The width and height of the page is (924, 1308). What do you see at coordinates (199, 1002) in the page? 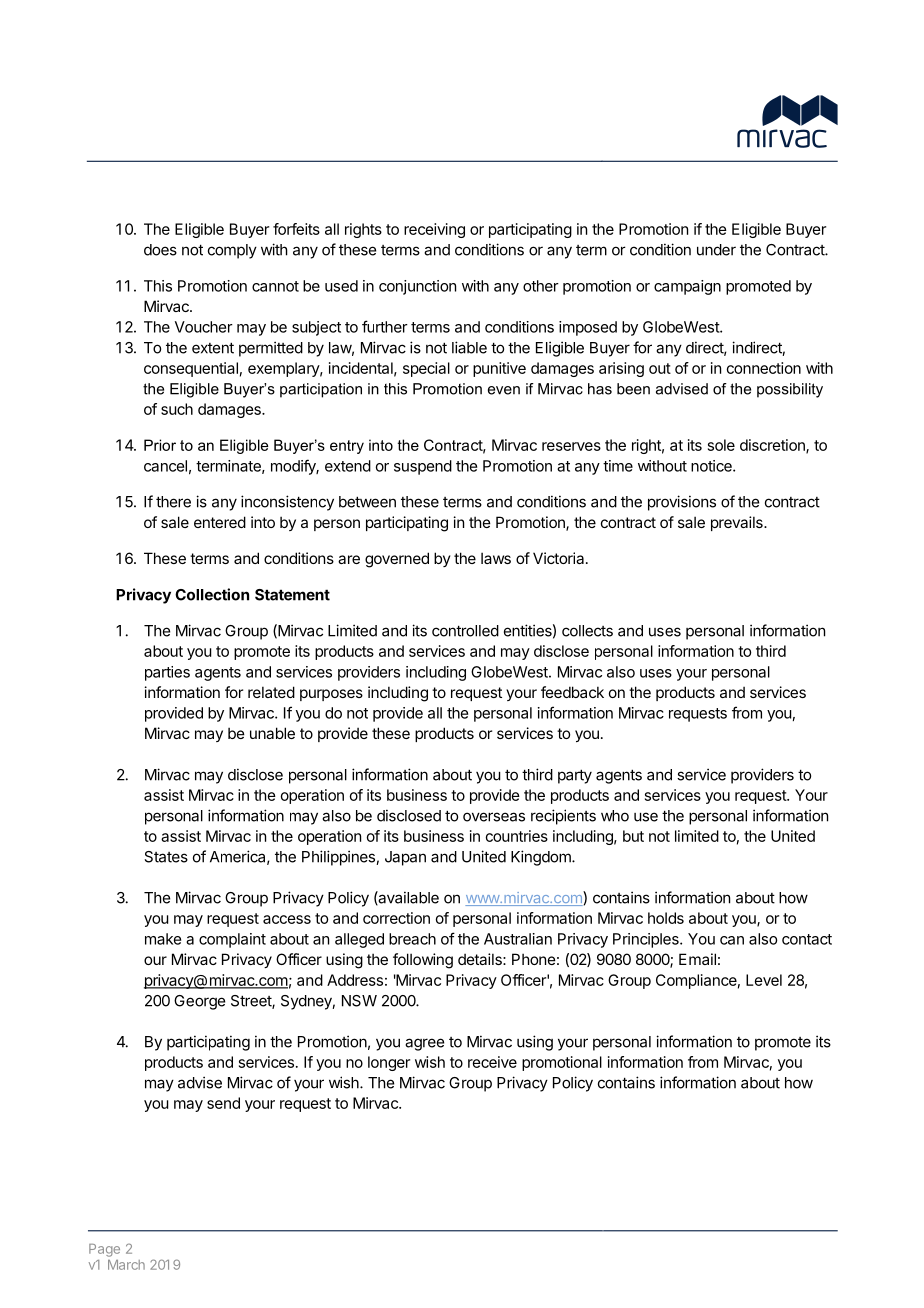
I see `George` at bounding box center [199, 1002].
